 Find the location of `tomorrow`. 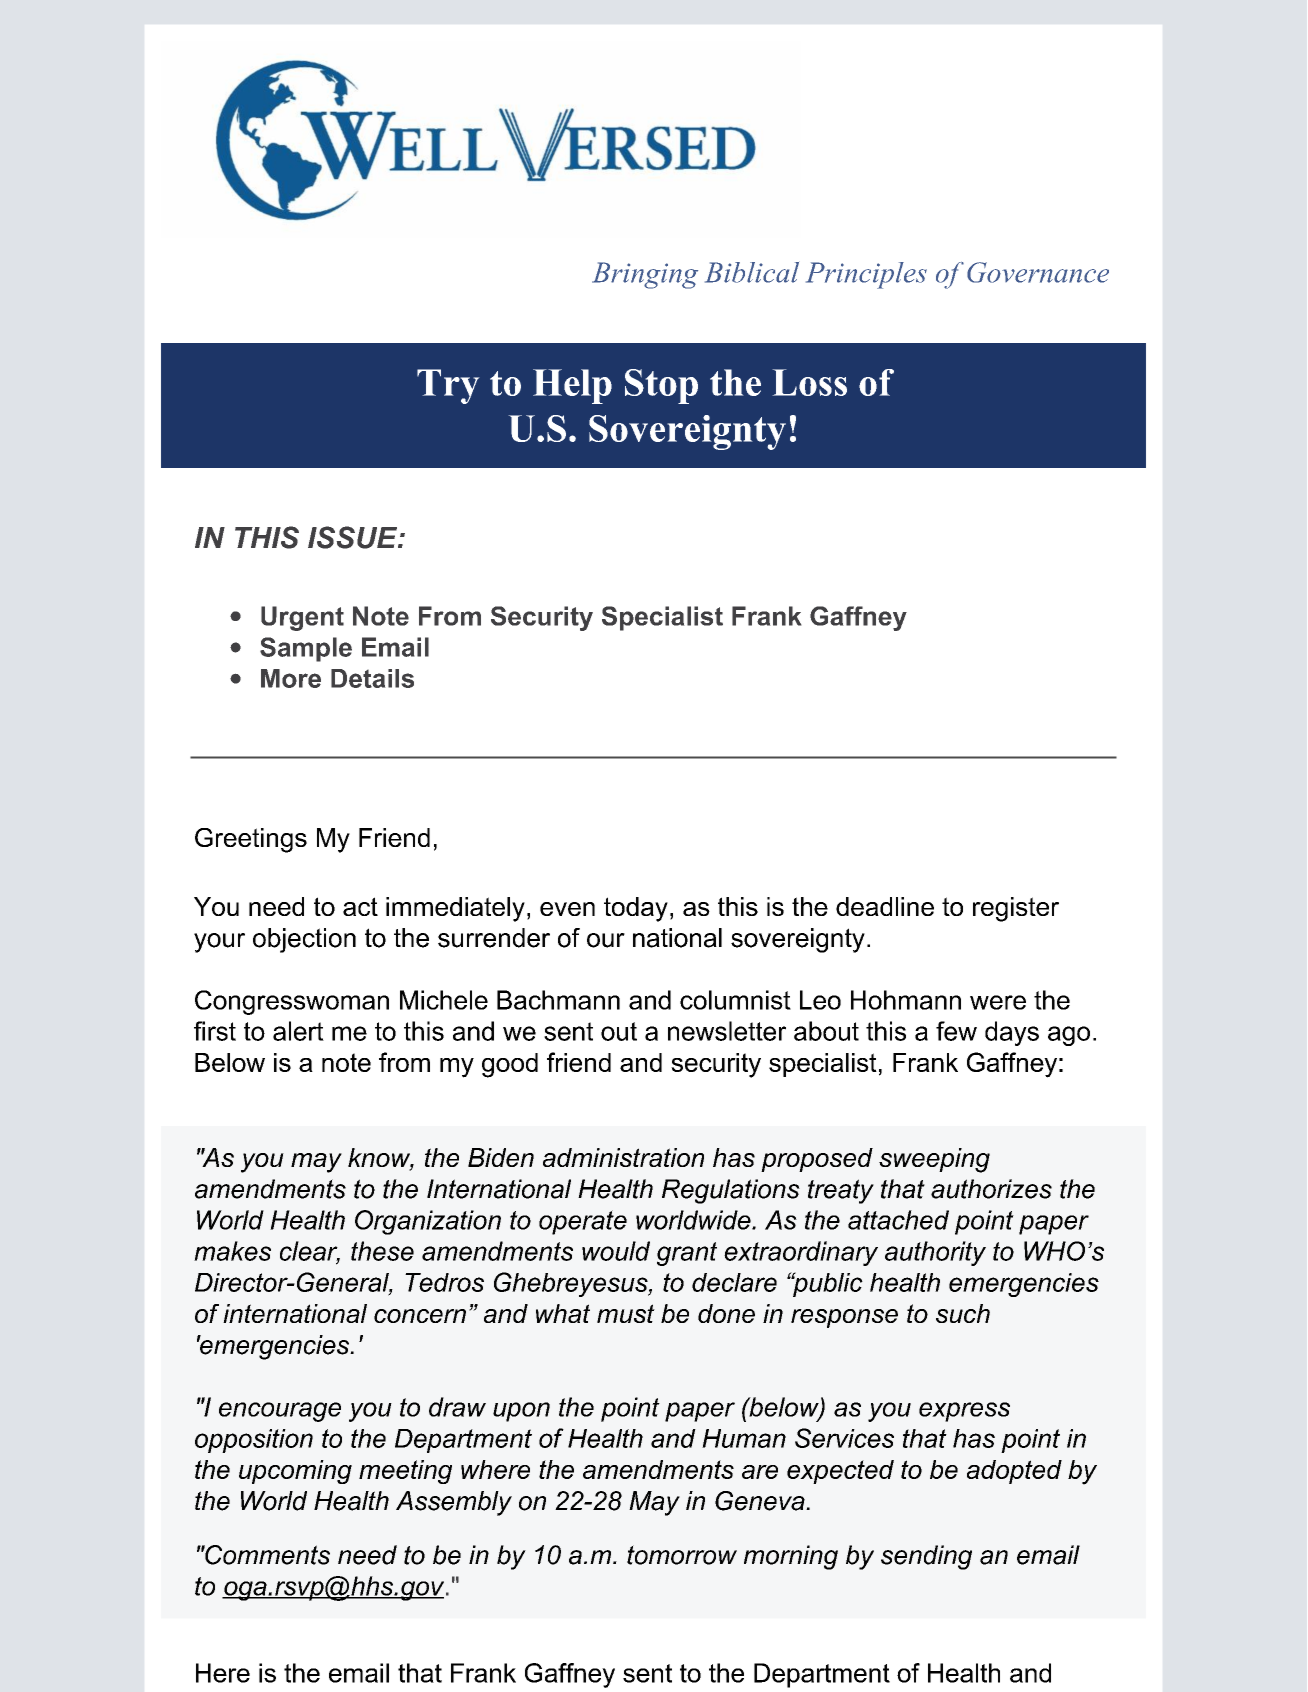

tomorrow is located at coordinates (682, 1555).
